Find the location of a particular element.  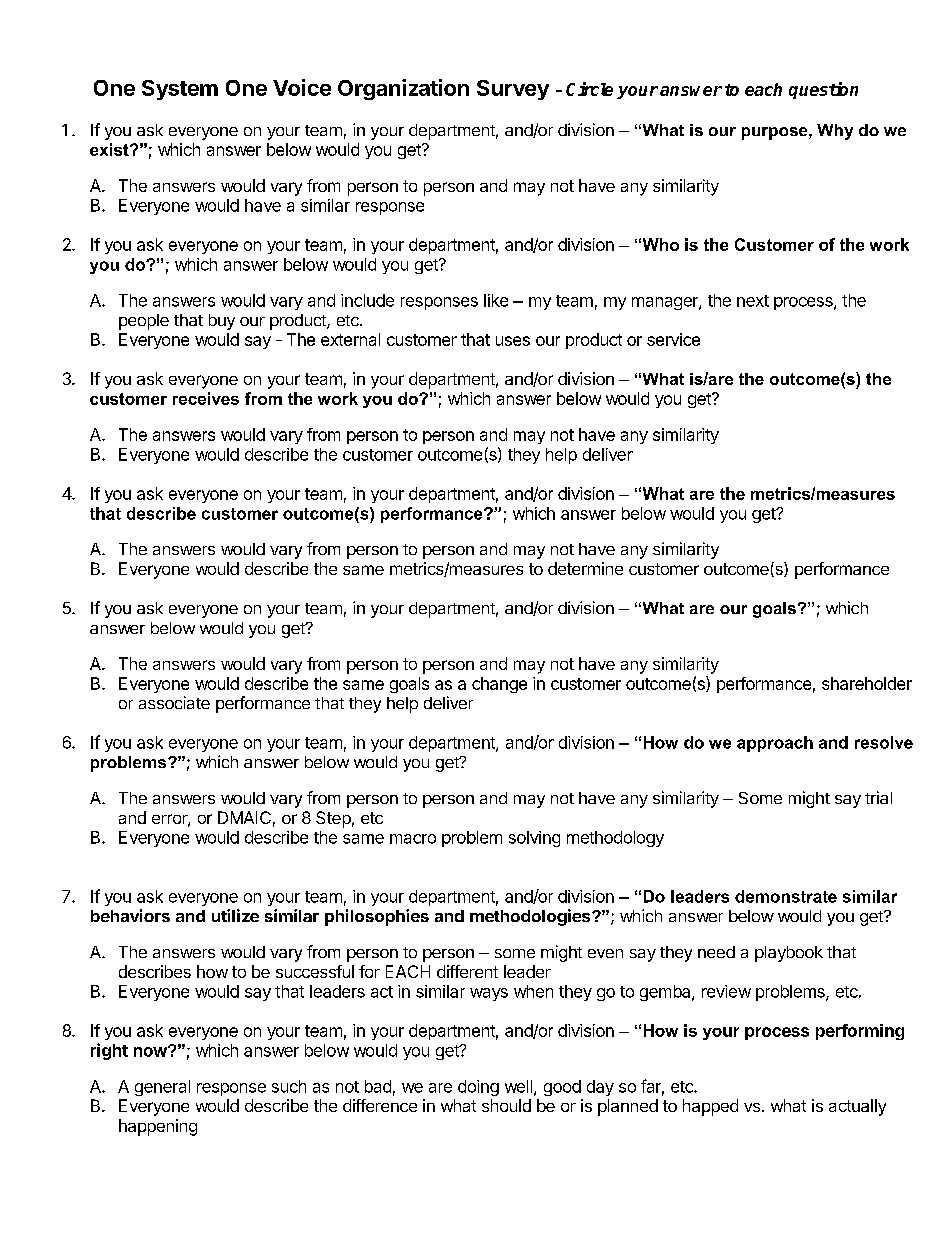

shareholder is located at coordinates (867, 683).
